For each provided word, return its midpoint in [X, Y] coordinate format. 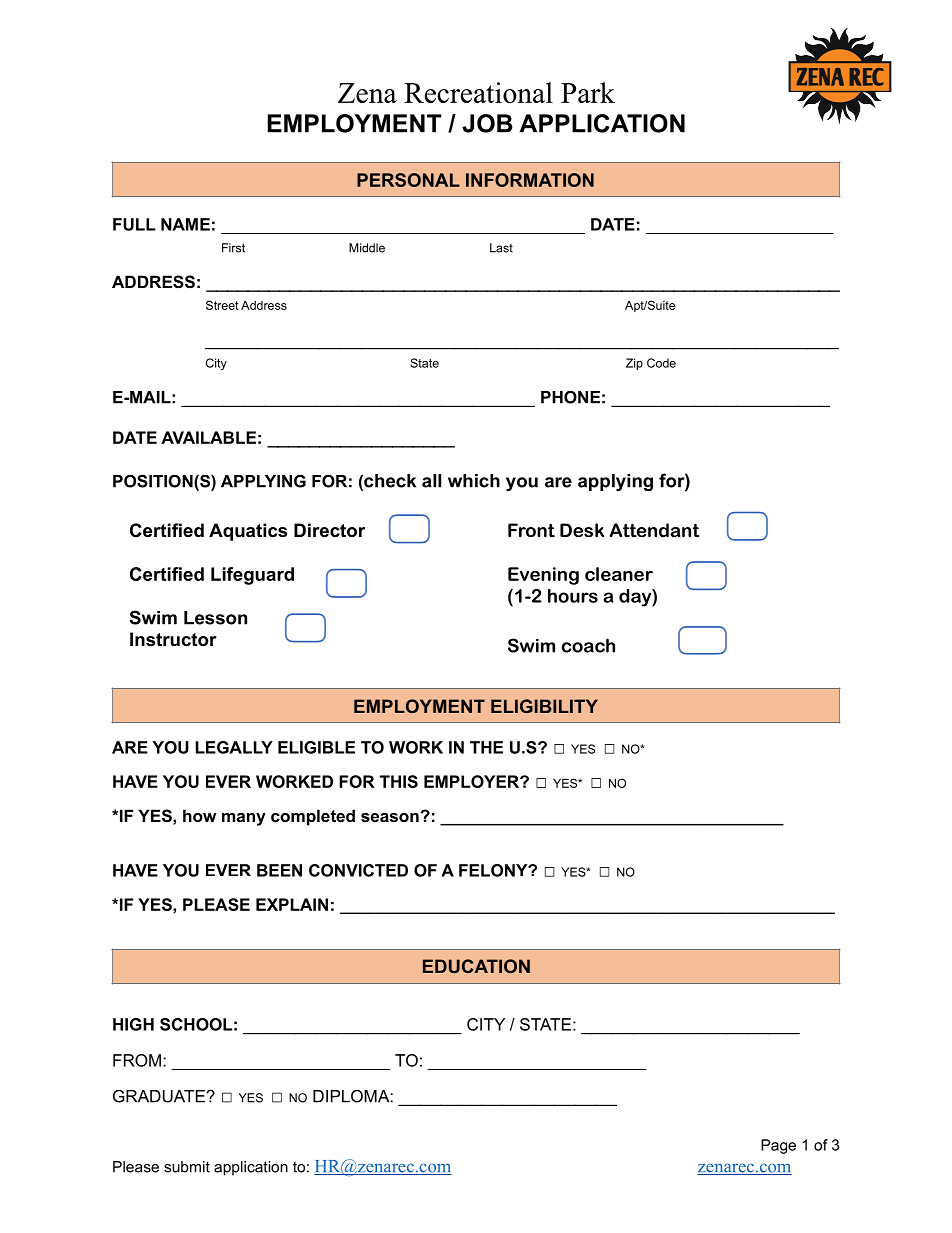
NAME [185, 224]
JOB [487, 123]
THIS [399, 781]
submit [187, 1167]
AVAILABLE [208, 437]
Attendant [655, 530]
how [199, 815]
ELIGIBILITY [544, 706]
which [474, 481]
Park [588, 92]
